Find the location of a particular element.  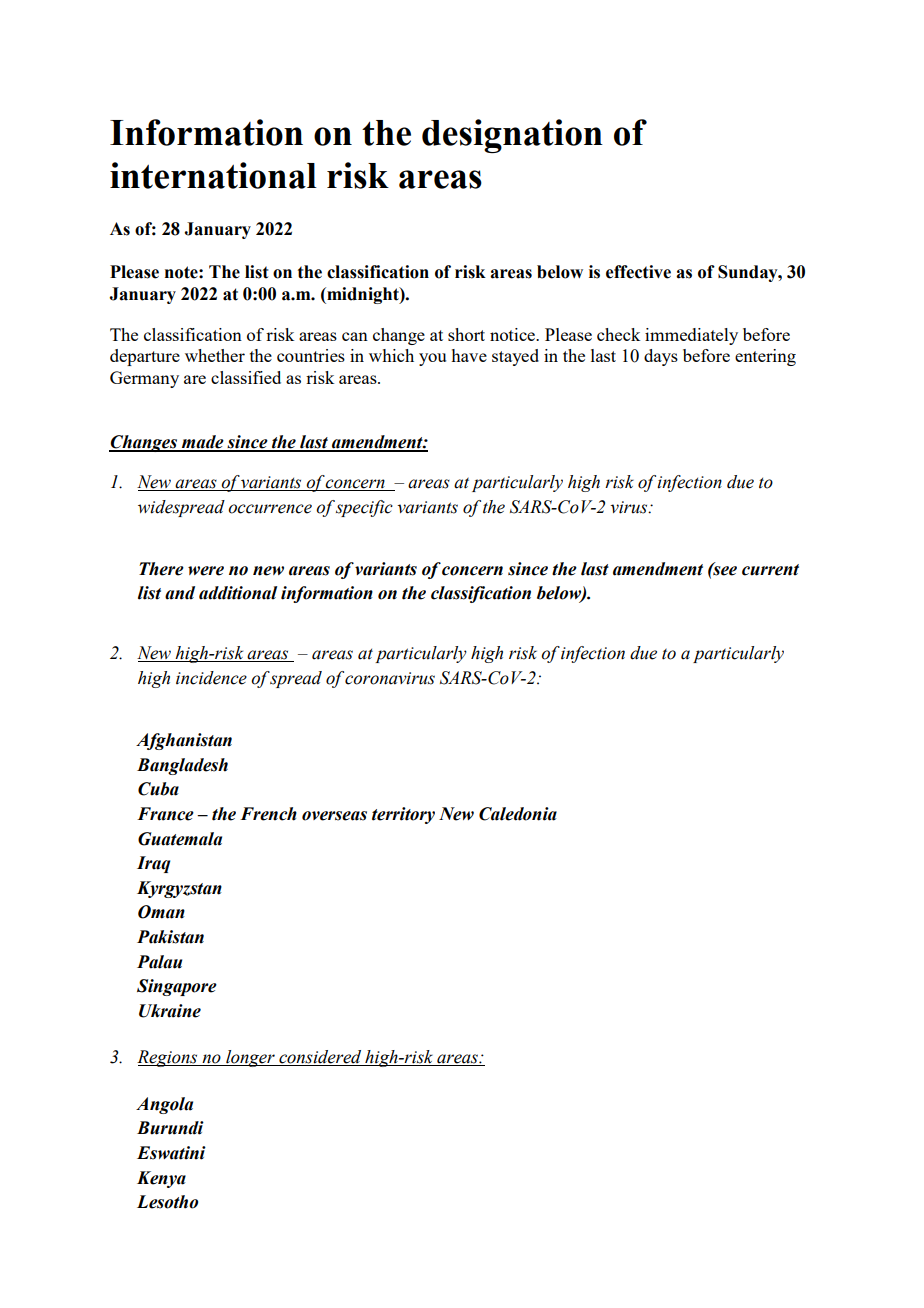

Caledonia is located at coordinates (518, 814).
